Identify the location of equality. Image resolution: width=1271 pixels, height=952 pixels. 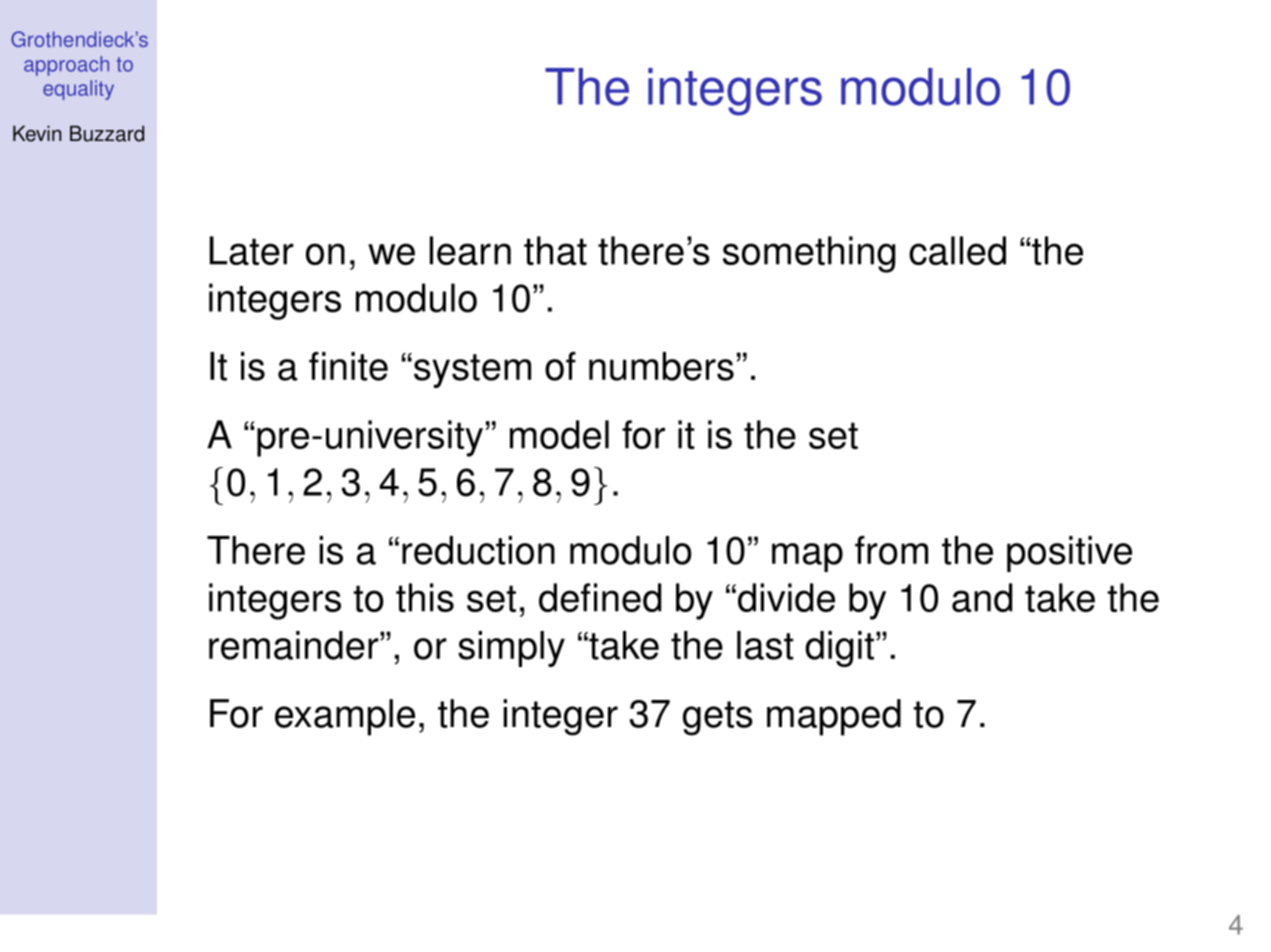
(78, 90).
